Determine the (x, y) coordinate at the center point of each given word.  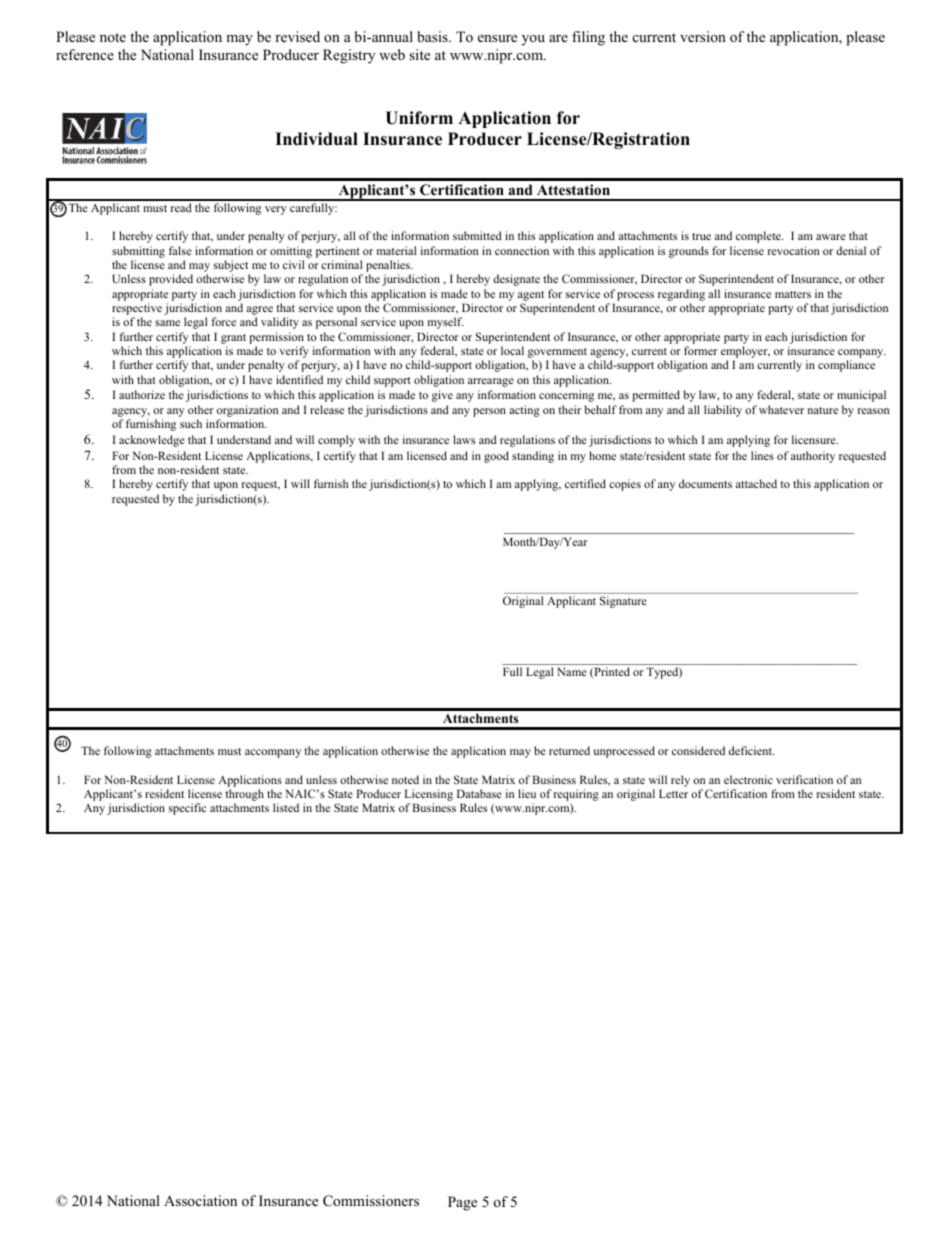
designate (516, 280)
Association (200, 1200)
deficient (751, 750)
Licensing (429, 796)
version (703, 36)
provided (171, 280)
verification (804, 779)
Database (479, 793)
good (496, 457)
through (244, 796)
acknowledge (152, 441)
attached (756, 483)
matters (793, 294)
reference (85, 54)
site (419, 54)
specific (187, 809)
